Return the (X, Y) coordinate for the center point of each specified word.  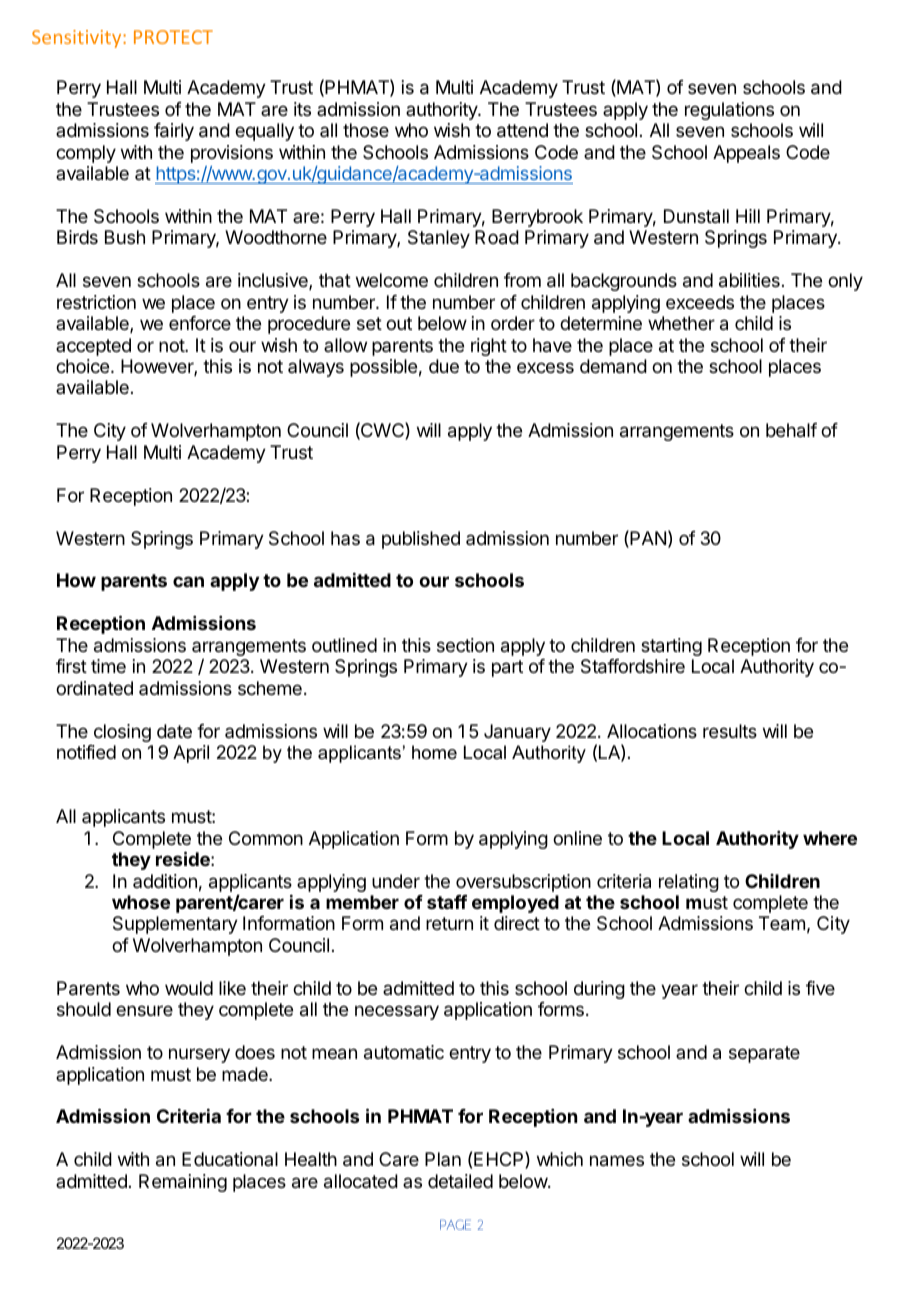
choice (84, 366)
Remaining (183, 1183)
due (444, 366)
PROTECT (173, 37)
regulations (729, 111)
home (434, 752)
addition (165, 881)
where (830, 838)
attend (522, 130)
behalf (791, 430)
